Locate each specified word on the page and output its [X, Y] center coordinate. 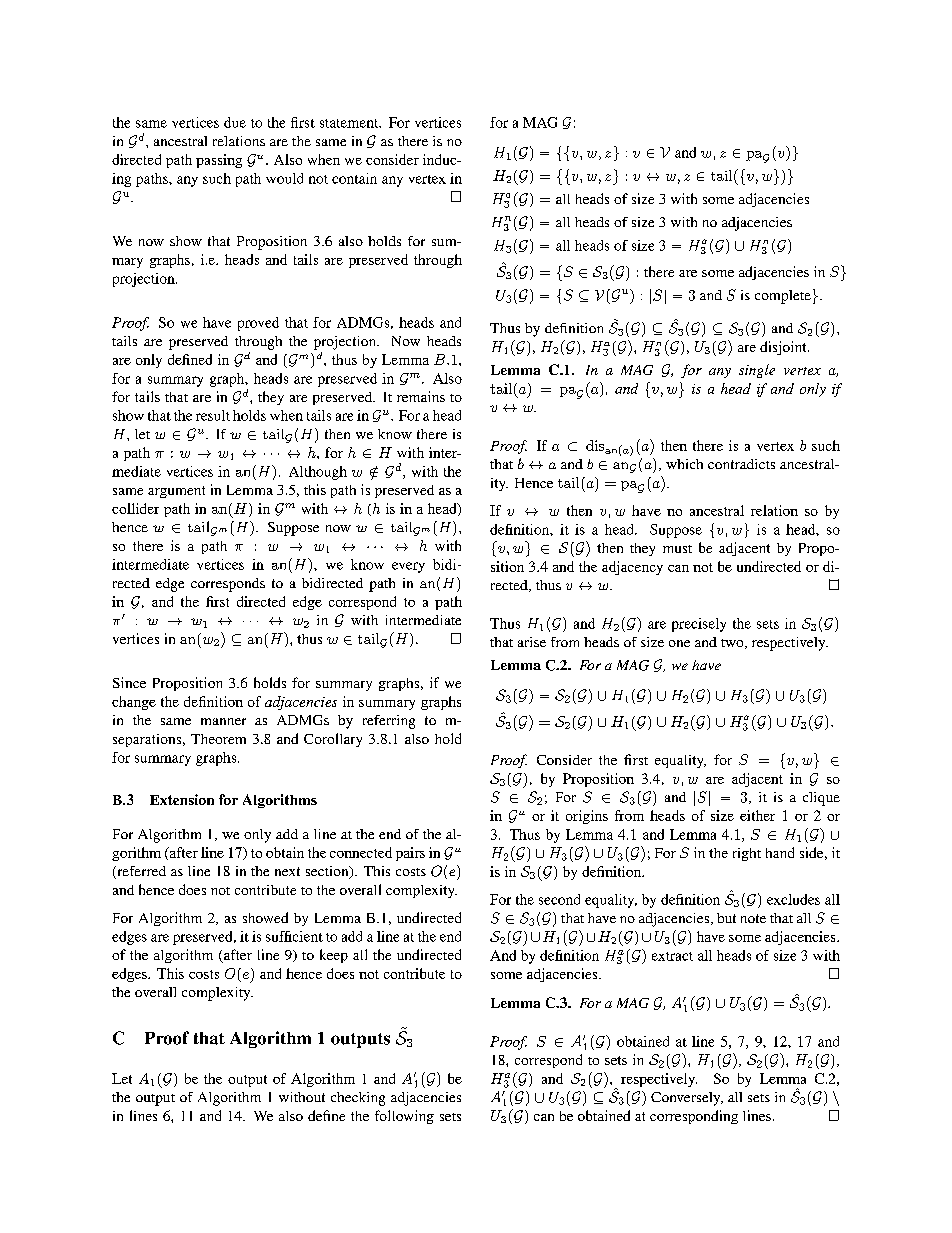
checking [358, 1099]
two [733, 644]
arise [532, 642]
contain [354, 178]
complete [783, 297]
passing [219, 161]
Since [129, 682]
